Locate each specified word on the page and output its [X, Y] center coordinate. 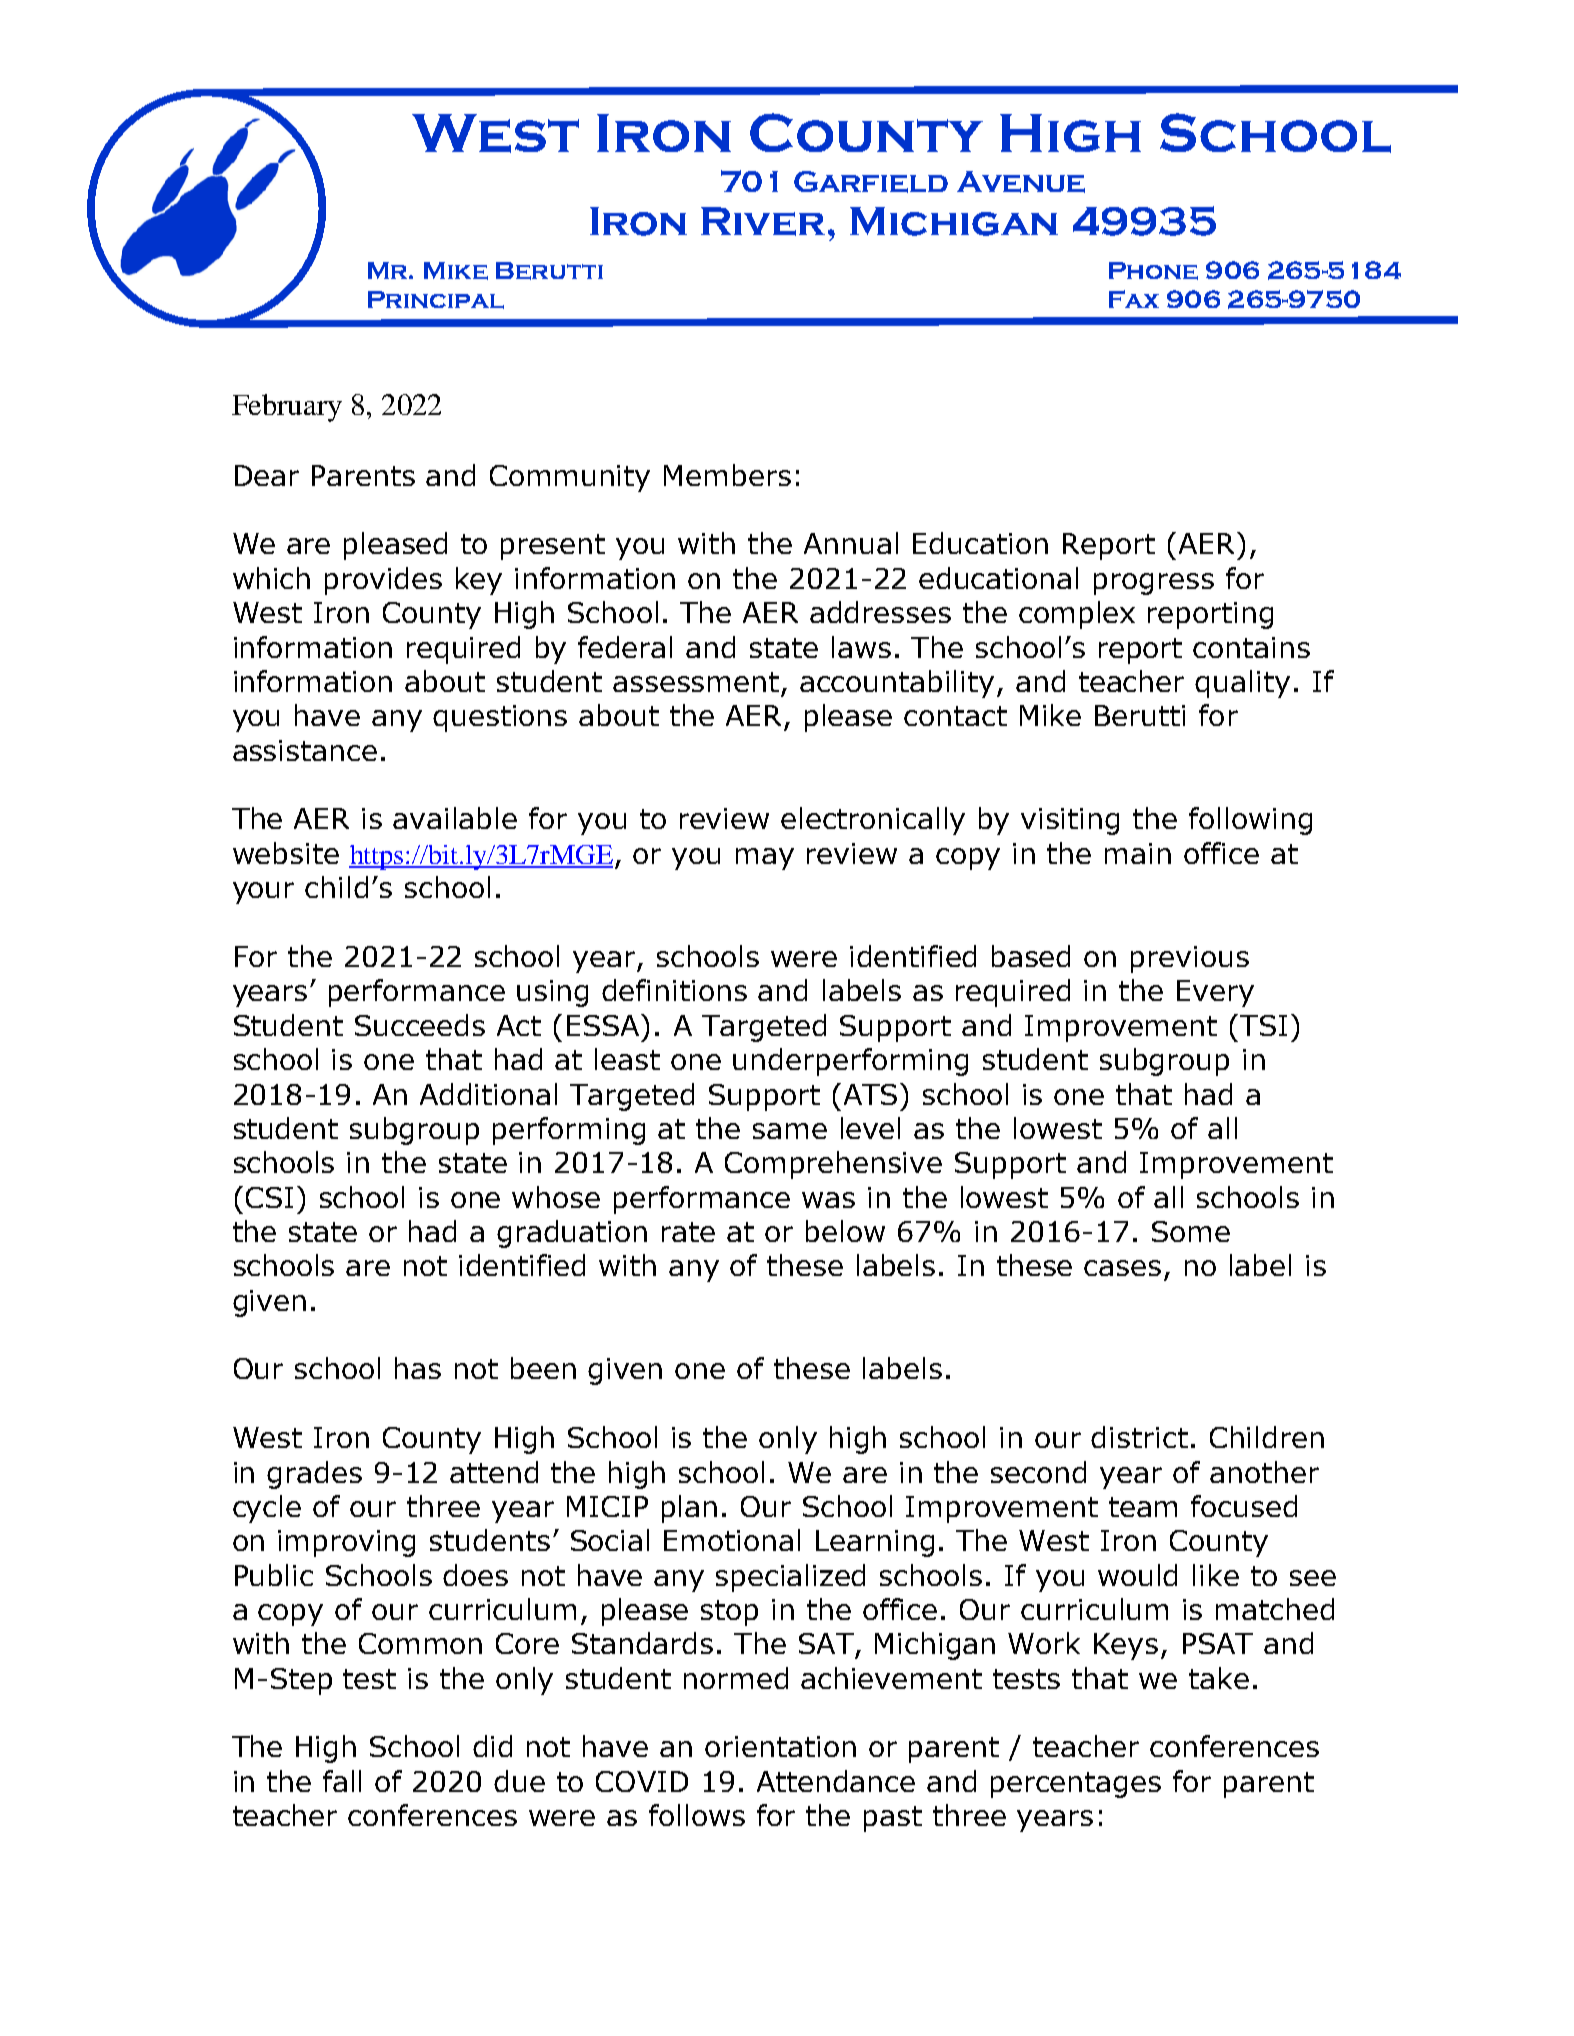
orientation [780, 1746]
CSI [269, 1197]
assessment [696, 682]
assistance [305, 750]
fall [342, 1781]
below [845, 1231]
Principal [436, 300]
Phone [1153, 271]
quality [1242, 684]
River [763, 221]
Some [1191, 1231]
